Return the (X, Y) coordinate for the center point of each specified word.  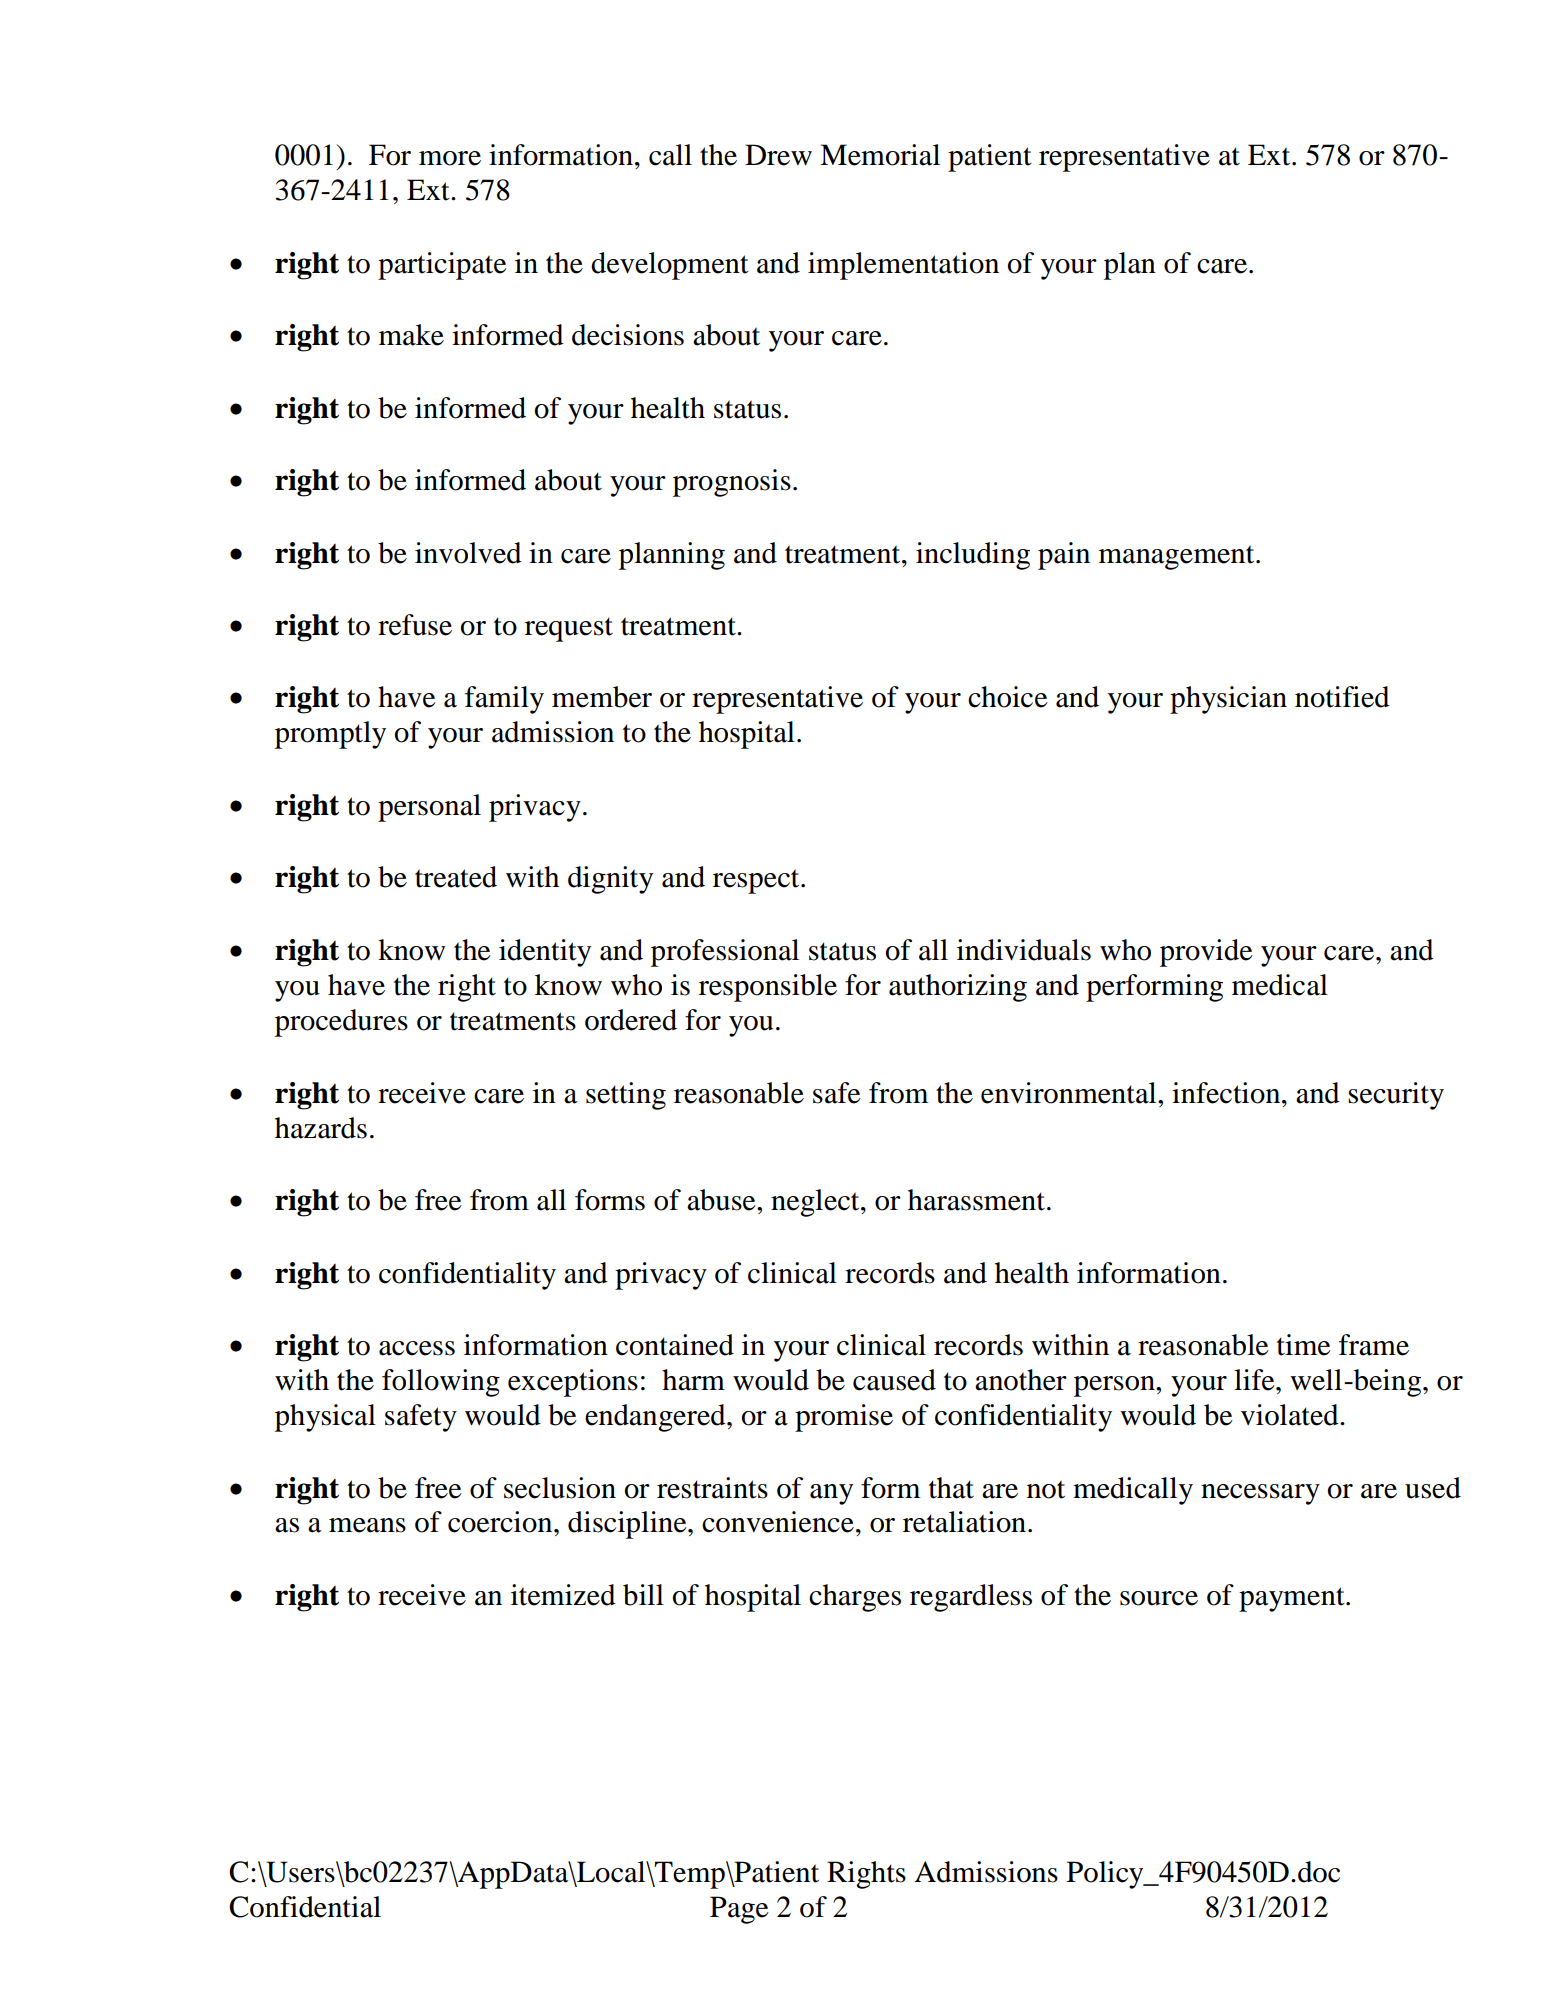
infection (1227, 1093)
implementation (903, 266)
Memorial (880, 155)
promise (844, 1418)
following (441, 1383)
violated (1291, 1415)
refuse (415, 625)
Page (739, 1910)
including (973, 556)
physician (1228, 700)
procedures (341, 1023)
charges (855, 1598)
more (450, 158)
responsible (768, 988)
